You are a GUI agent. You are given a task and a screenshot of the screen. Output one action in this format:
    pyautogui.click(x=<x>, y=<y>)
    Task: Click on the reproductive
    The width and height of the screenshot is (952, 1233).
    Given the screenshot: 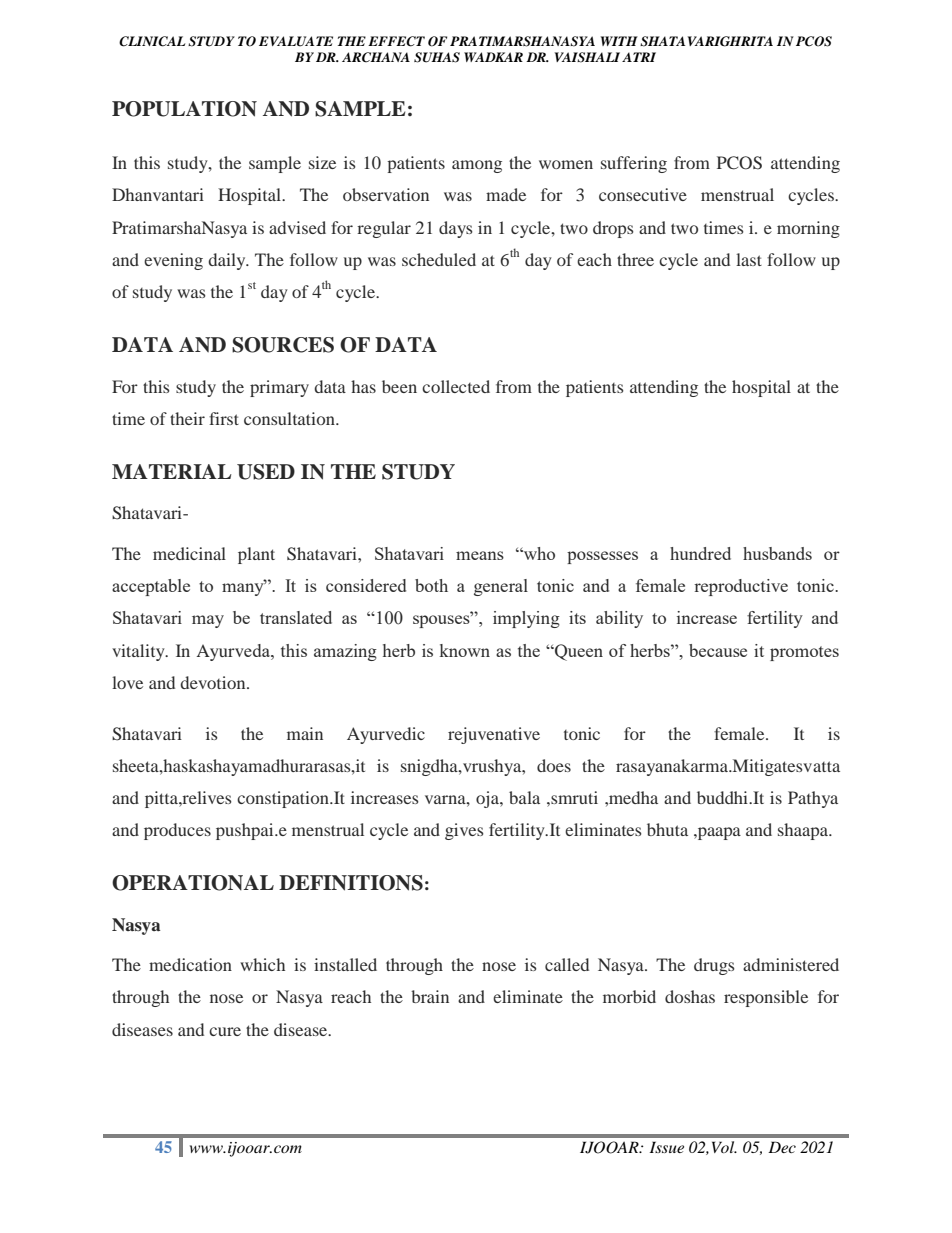 What is the action you would take?
    pyautogui.click(x=741, y=587)
